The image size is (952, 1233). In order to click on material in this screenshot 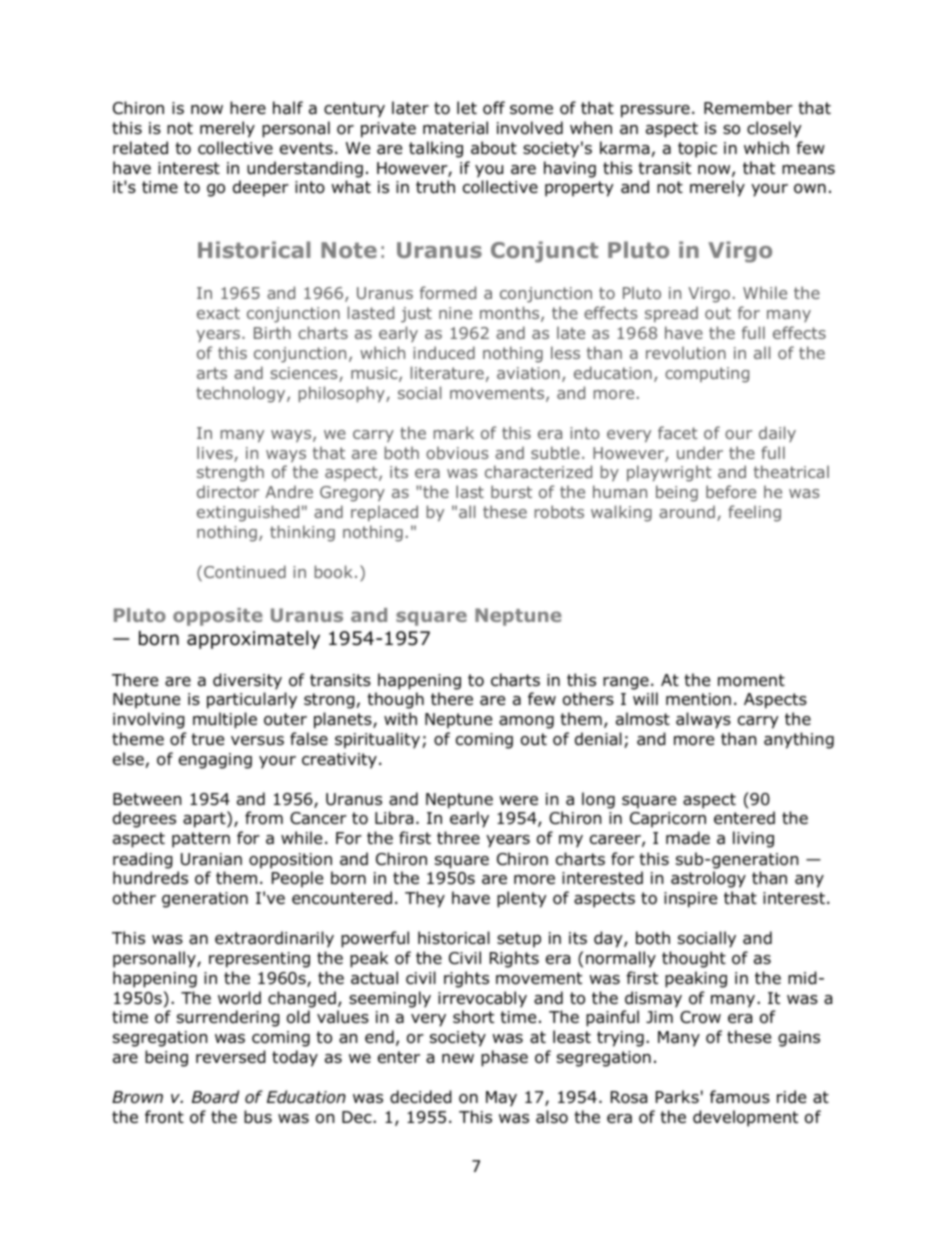, I will do `click(455, 128)`.
